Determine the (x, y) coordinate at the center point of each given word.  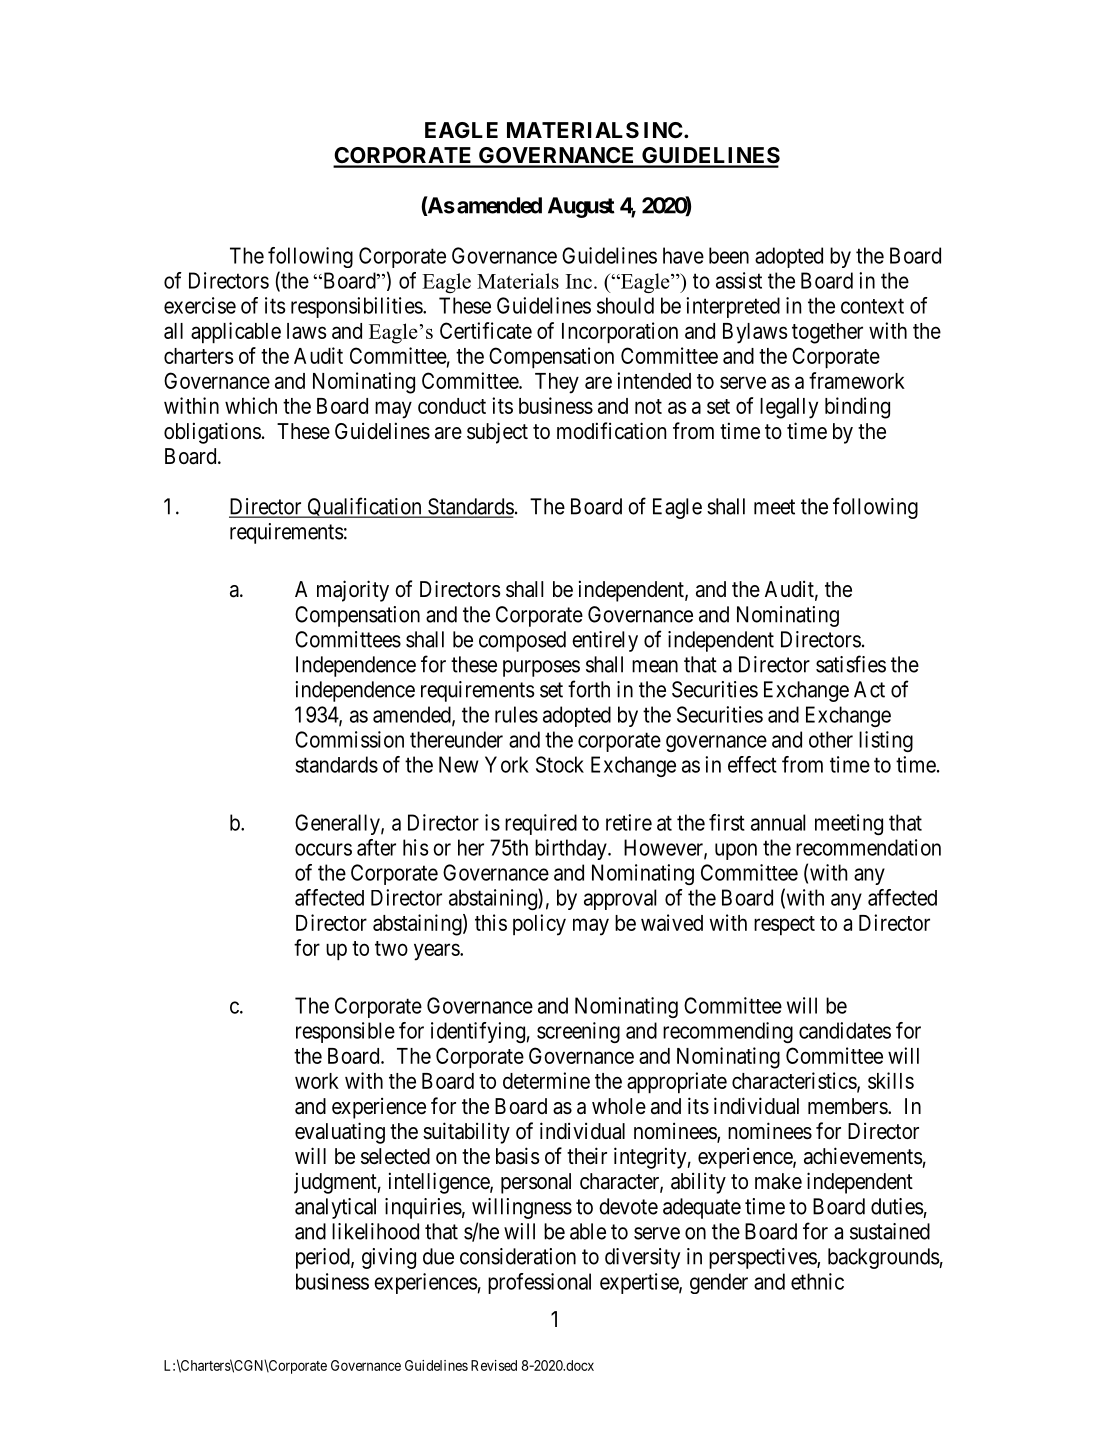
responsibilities (357, 307)
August (581, 207)
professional (539, 1283)
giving (389, 1258)
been (729, 255)
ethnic (817, 1281)
